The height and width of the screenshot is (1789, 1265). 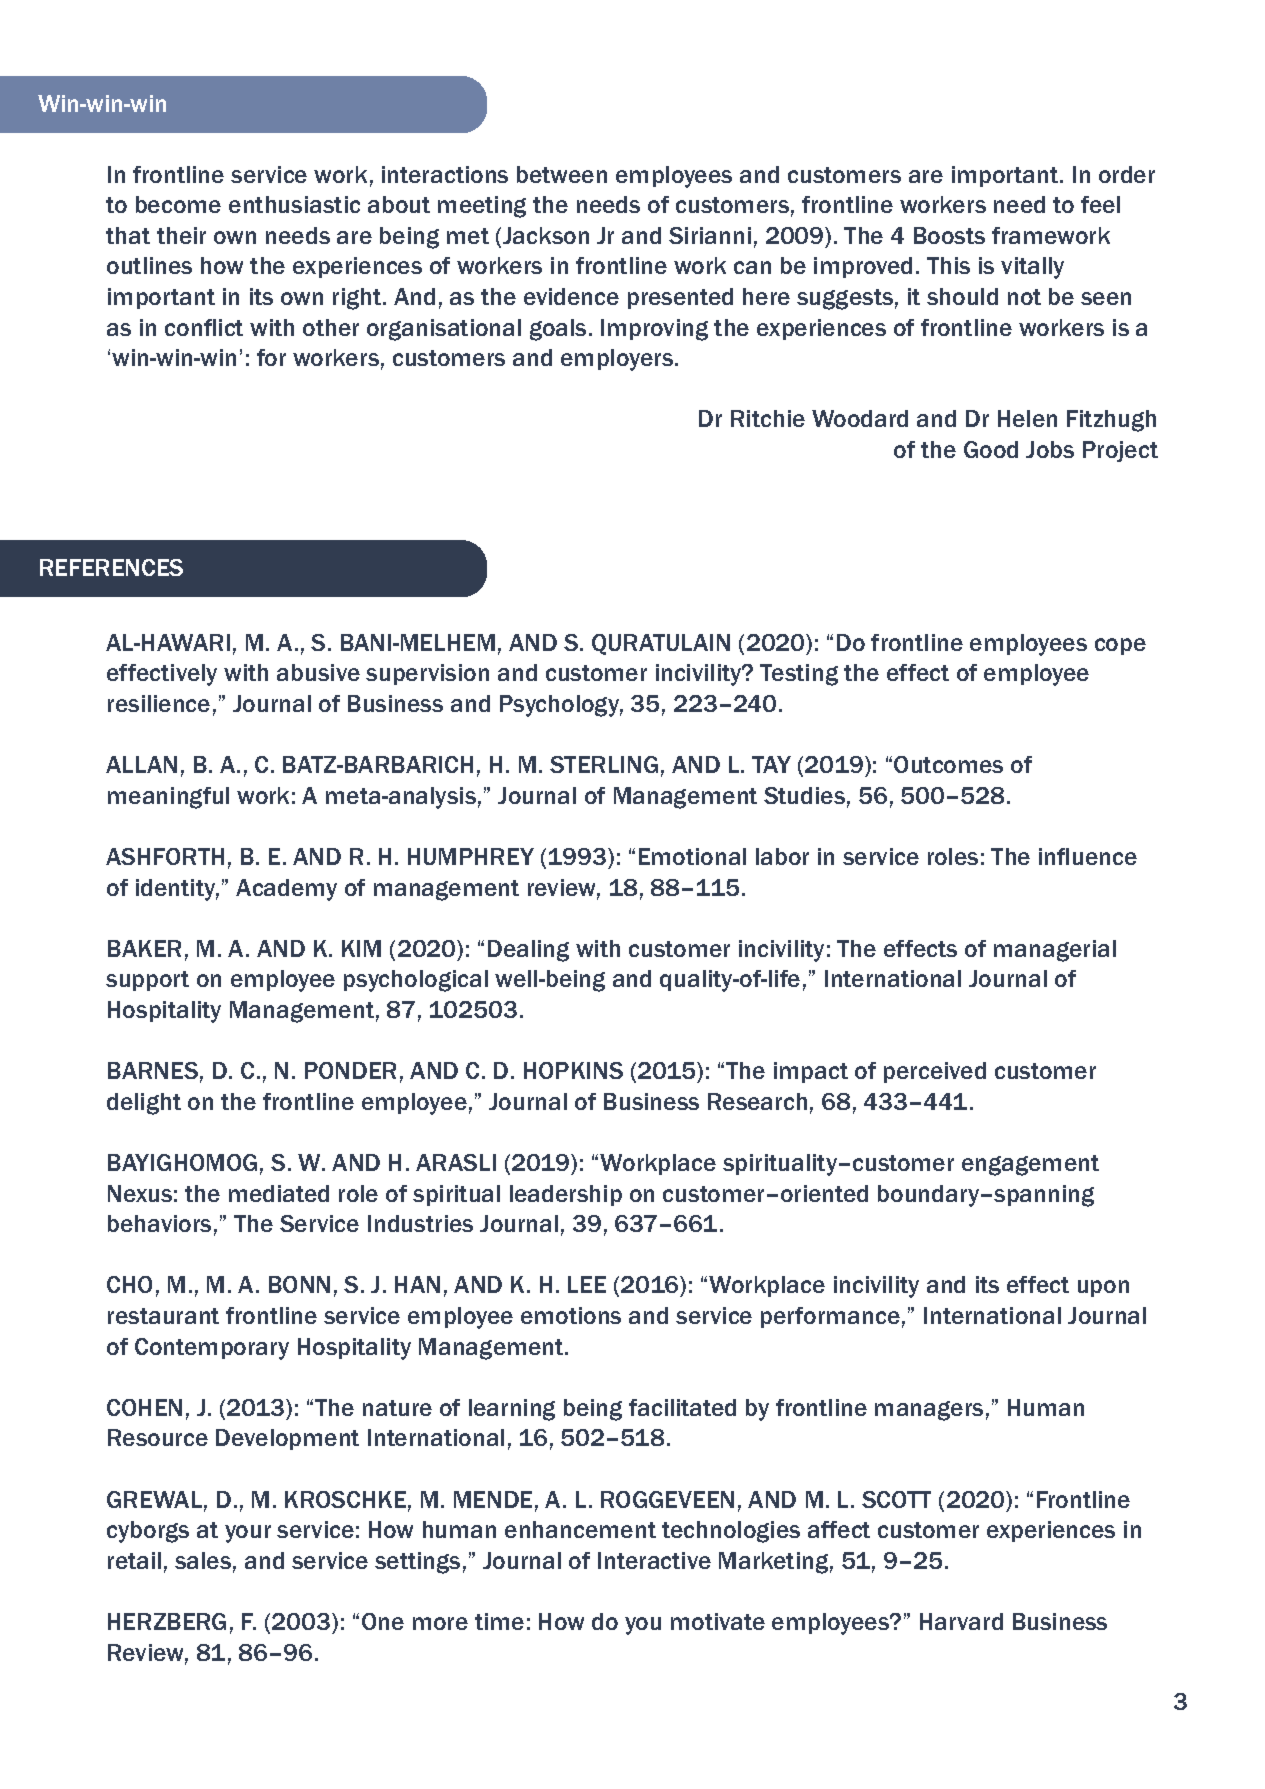 What do you see at coordinates (248, 1534) in the screenshot?
I see `your` at bounding box center [248, 1534].
